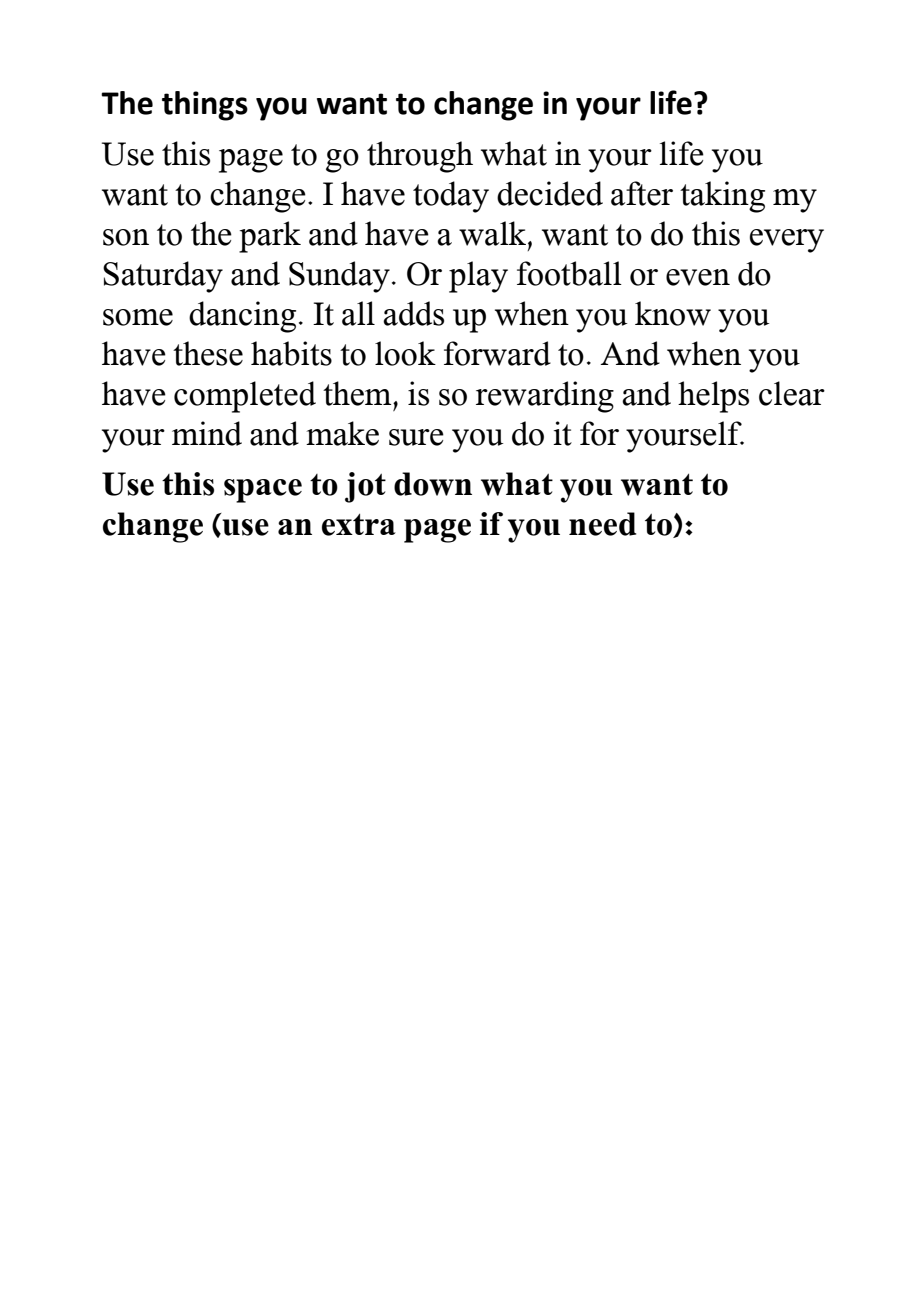 The image size is (924, 1308). Describe the element at coordinates (263, 491) in the screenshot. I see `space` at that location.
